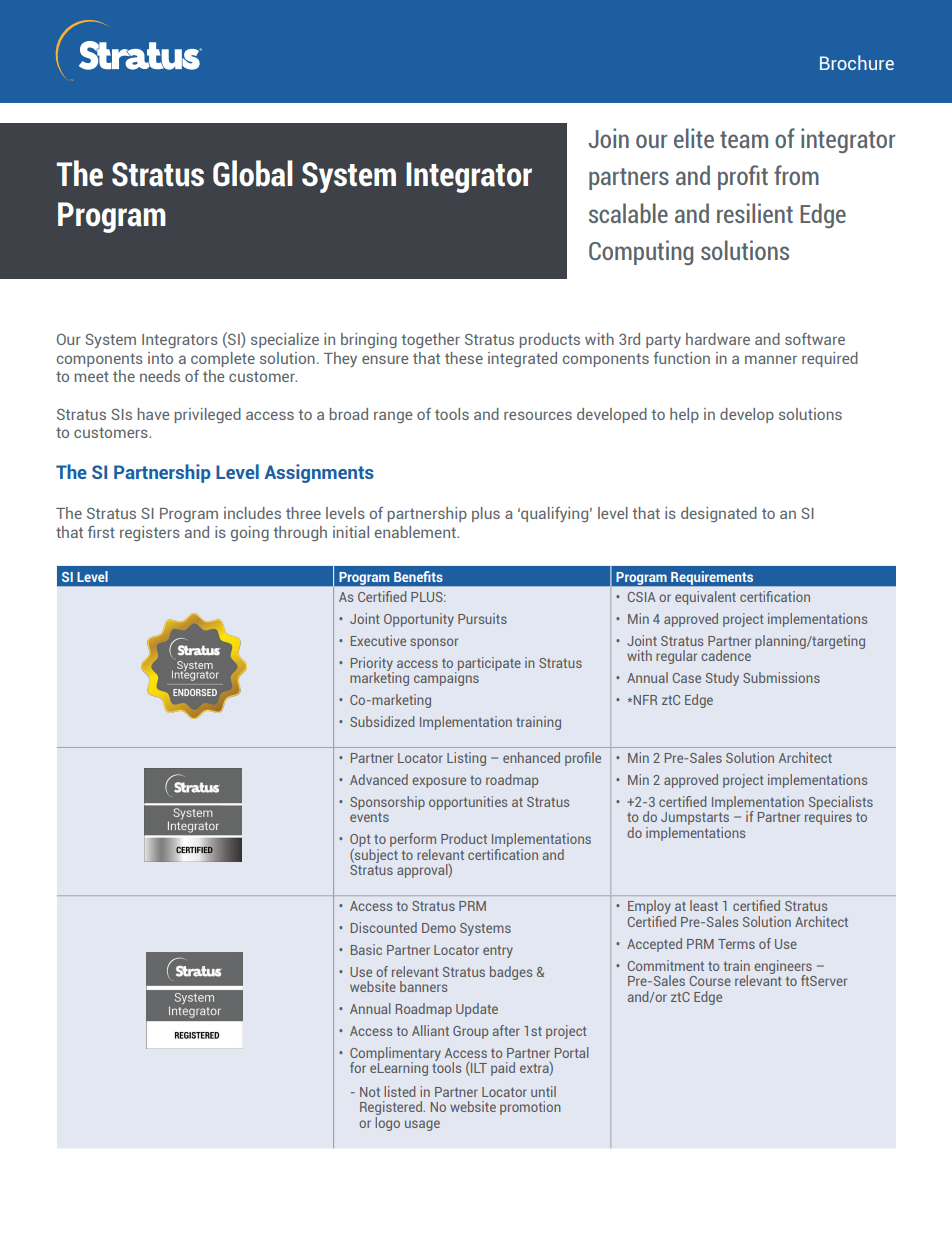 The image size is (952, 1233). Describe the element at coordinates (413, 840) in the image. I see `perform` at that location.
